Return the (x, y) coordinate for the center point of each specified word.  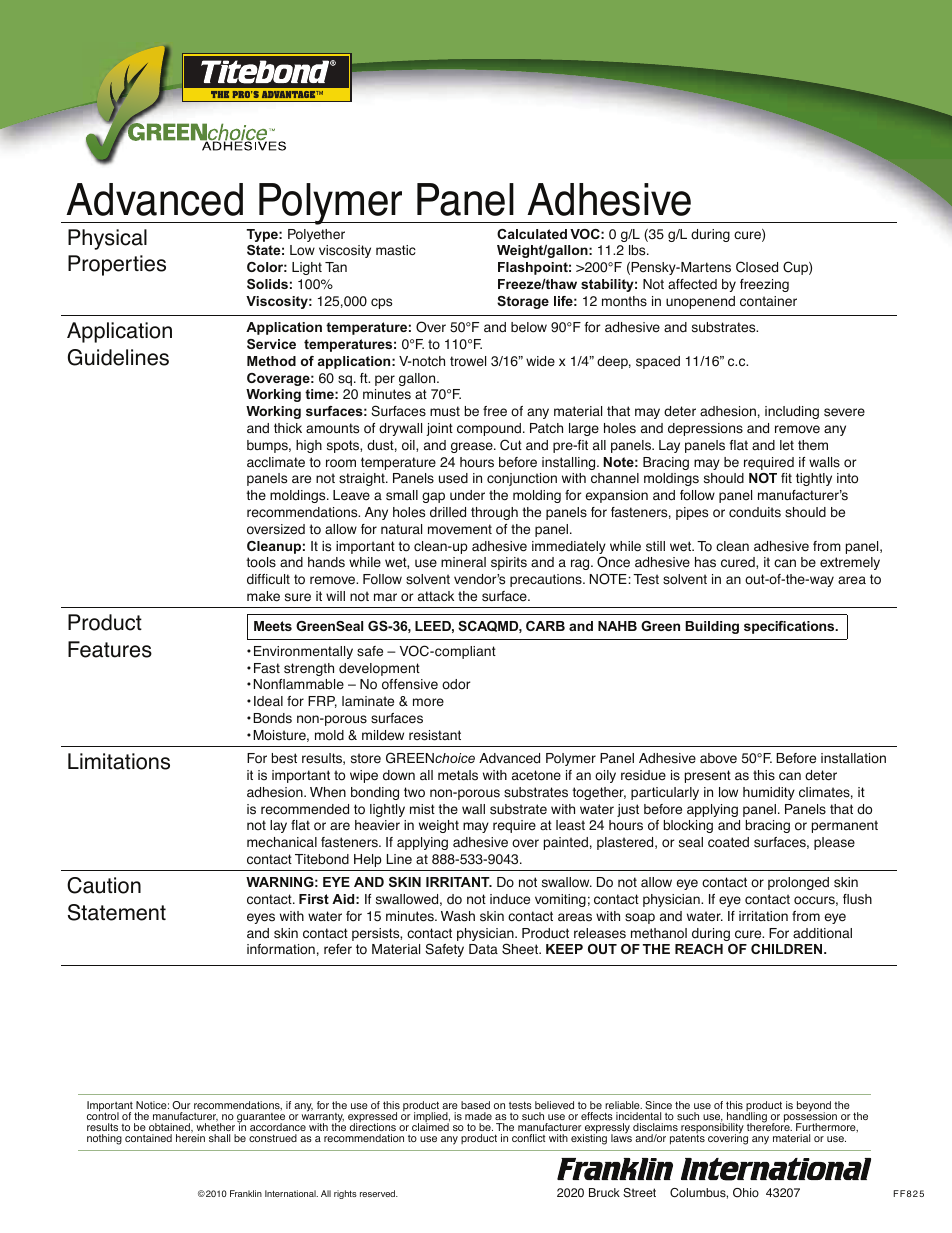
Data (483, 949)
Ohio (746, 1193)
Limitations (119, 761)
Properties (117, 265)
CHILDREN (788, 949)
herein (190, 1137)
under (467, 495)
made (478, 1116)
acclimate (276, 462)
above (718, 758)
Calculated (532, 234)
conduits (755, 512)
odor (456, 684)
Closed (757, 267)
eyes (261, 918)
